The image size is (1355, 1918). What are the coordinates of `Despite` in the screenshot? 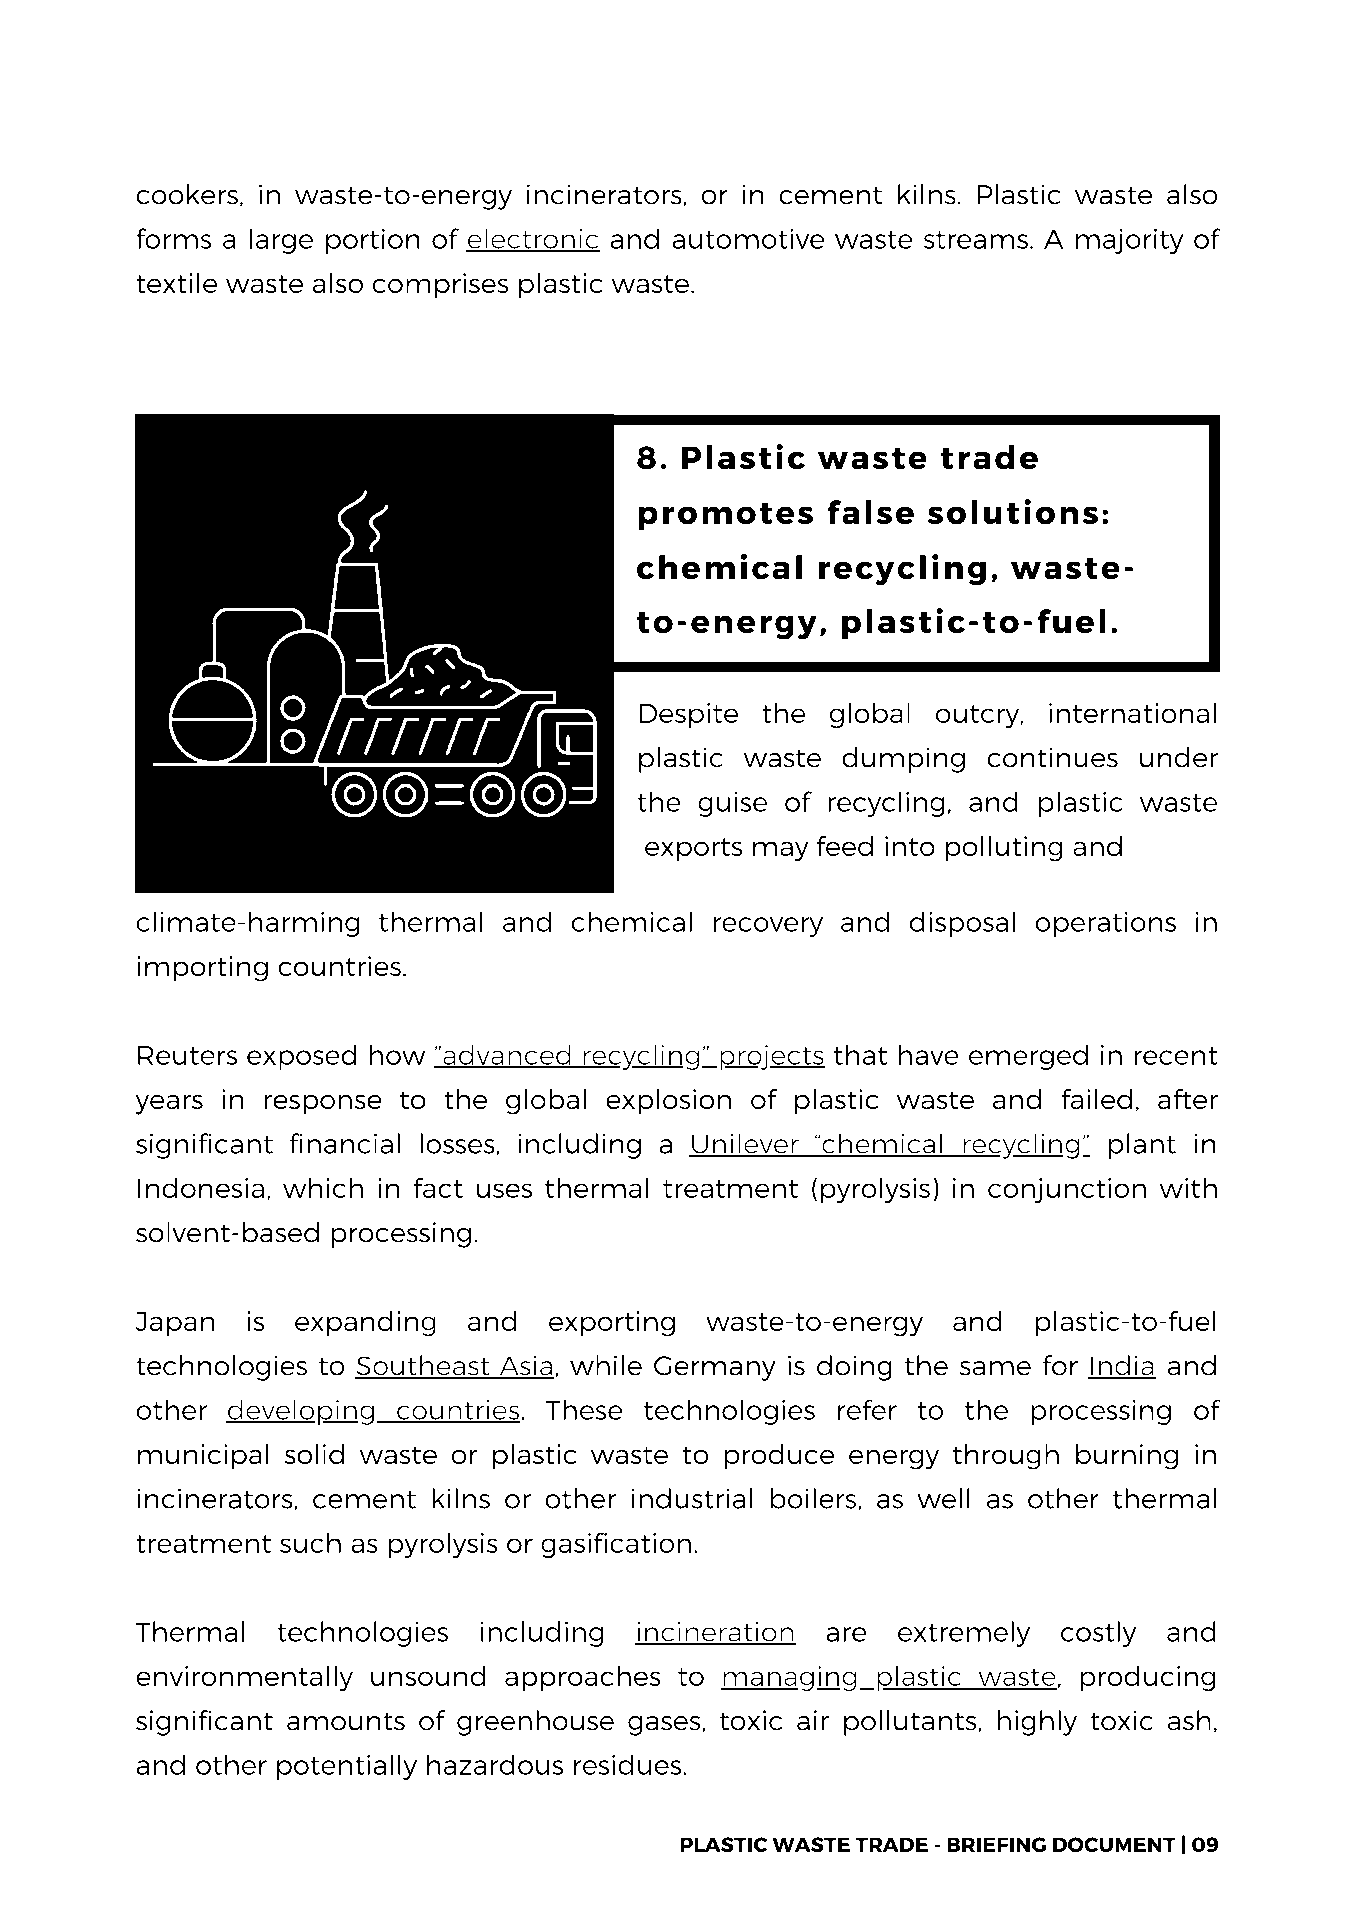 It's located at (688, 716).
